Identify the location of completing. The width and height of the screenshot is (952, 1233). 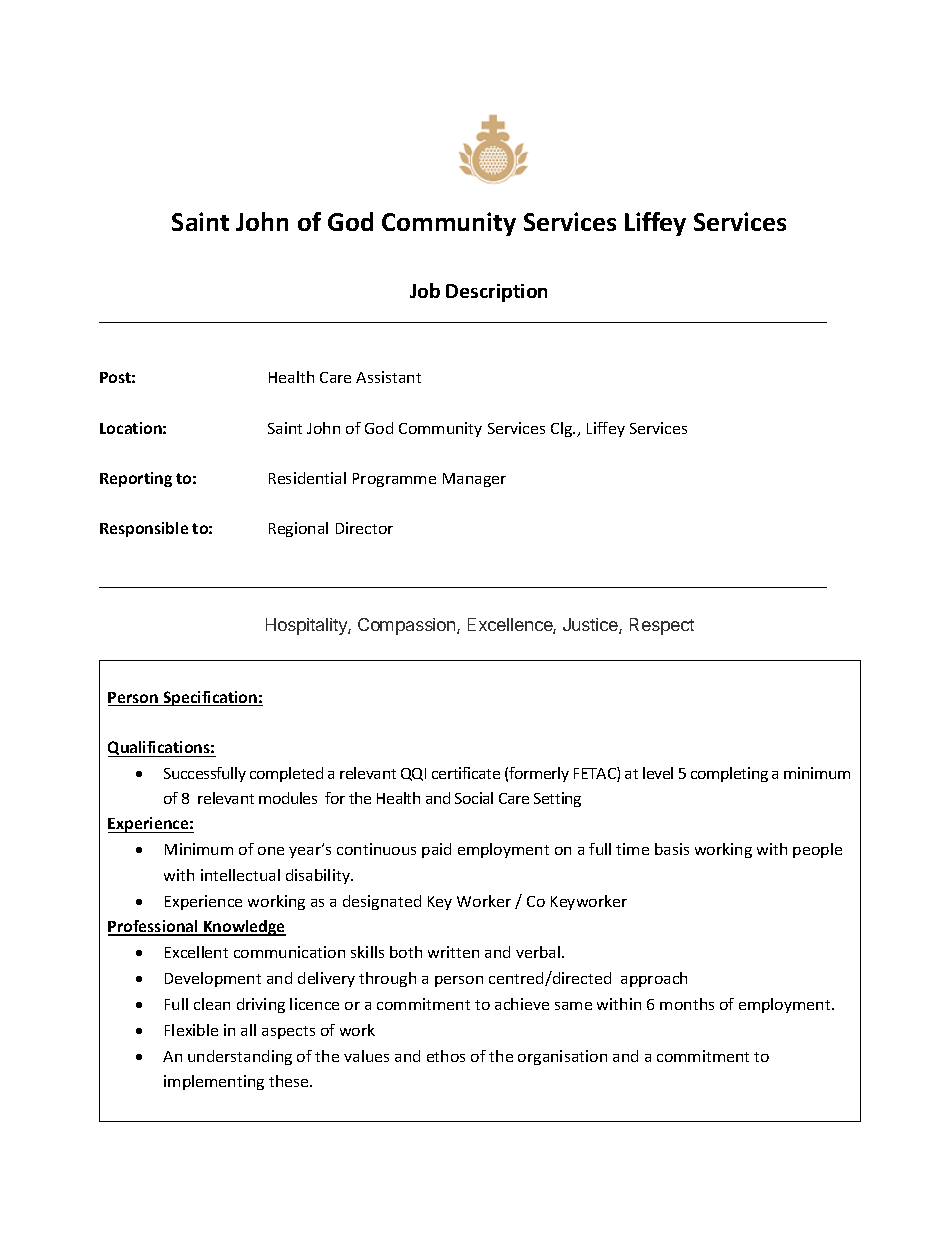
(729, 774).
